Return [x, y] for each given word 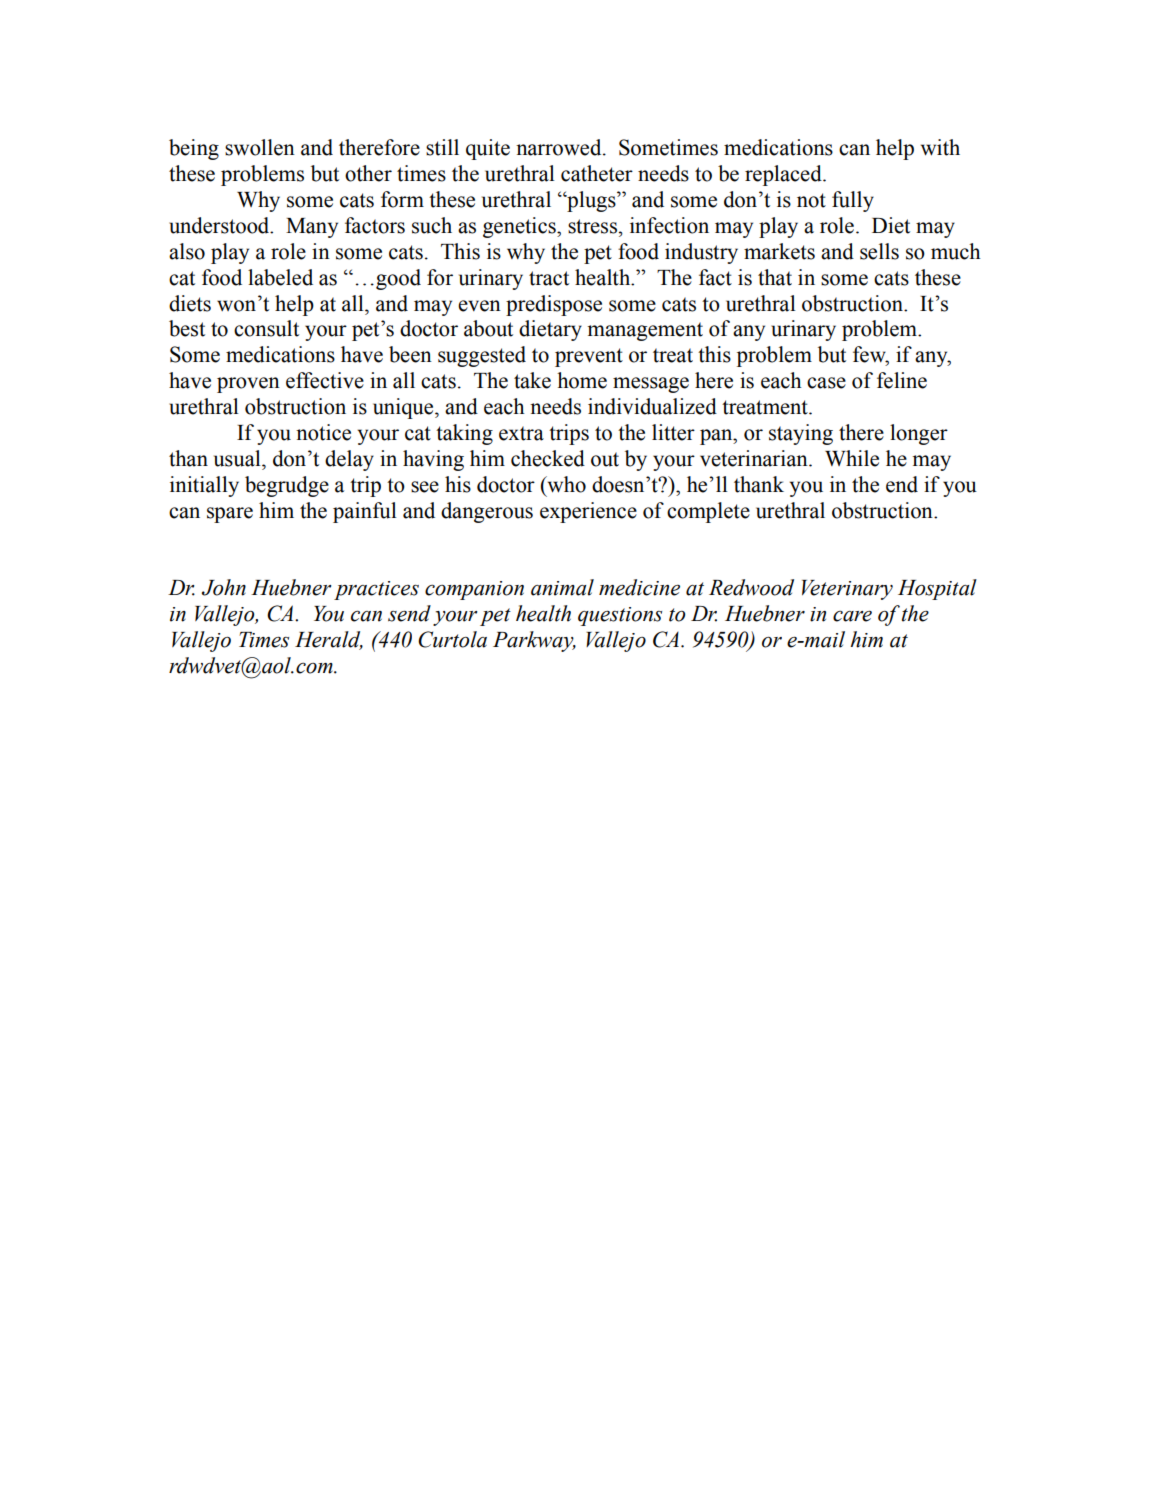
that [775, 277]
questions [620, 616]
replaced [784, 175]
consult [266, 328]
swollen [260, 147]
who [565, 484]
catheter [597, 173]
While [852, 458]
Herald [329, 640]
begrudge [287, 486]
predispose [554, 305]
